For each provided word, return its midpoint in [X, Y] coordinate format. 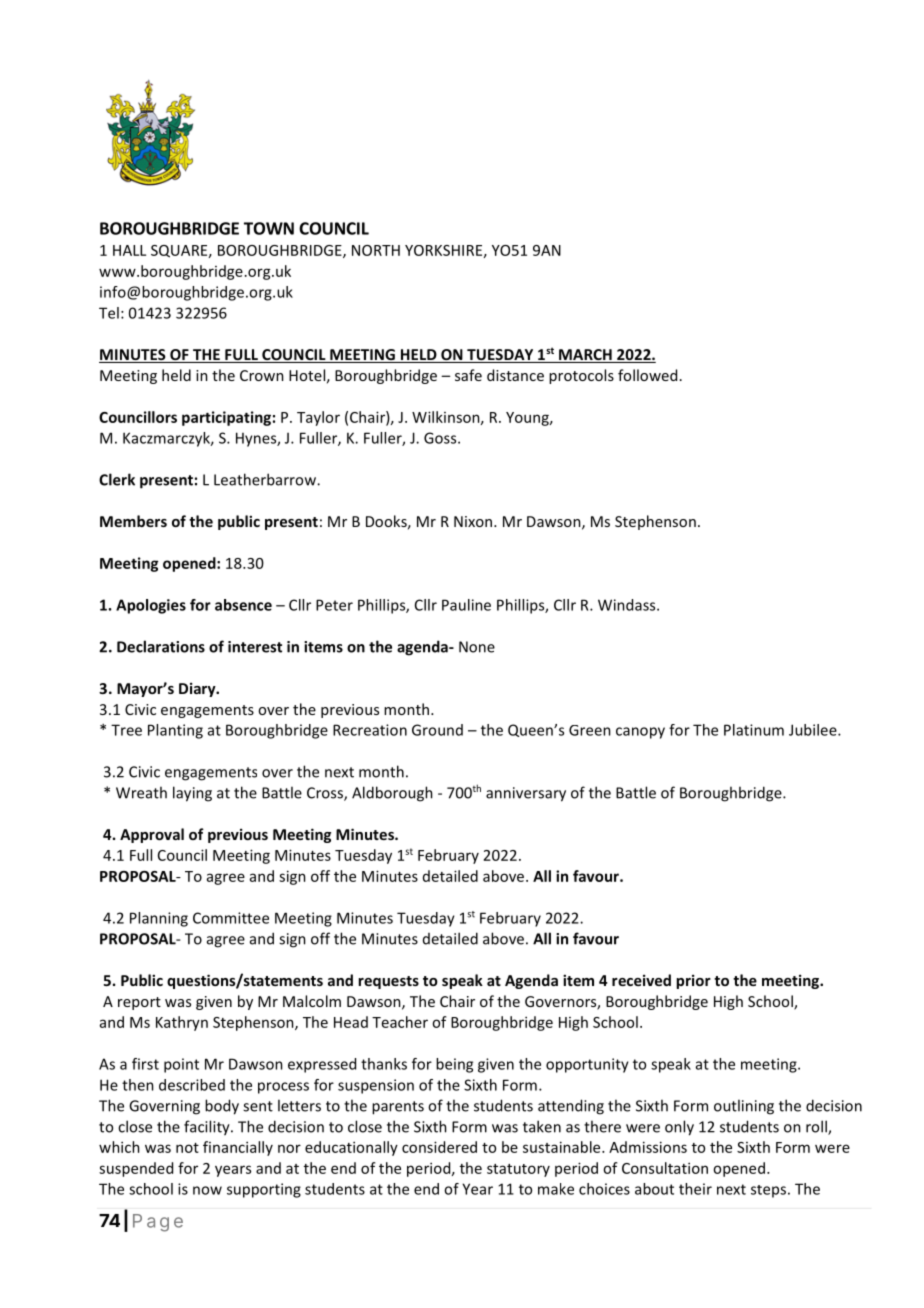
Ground [437, 730]
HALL [129, 250]
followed [647, 375]
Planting [175, 731]
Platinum [754, 730]
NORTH [376, 250]
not [187, 1148]
